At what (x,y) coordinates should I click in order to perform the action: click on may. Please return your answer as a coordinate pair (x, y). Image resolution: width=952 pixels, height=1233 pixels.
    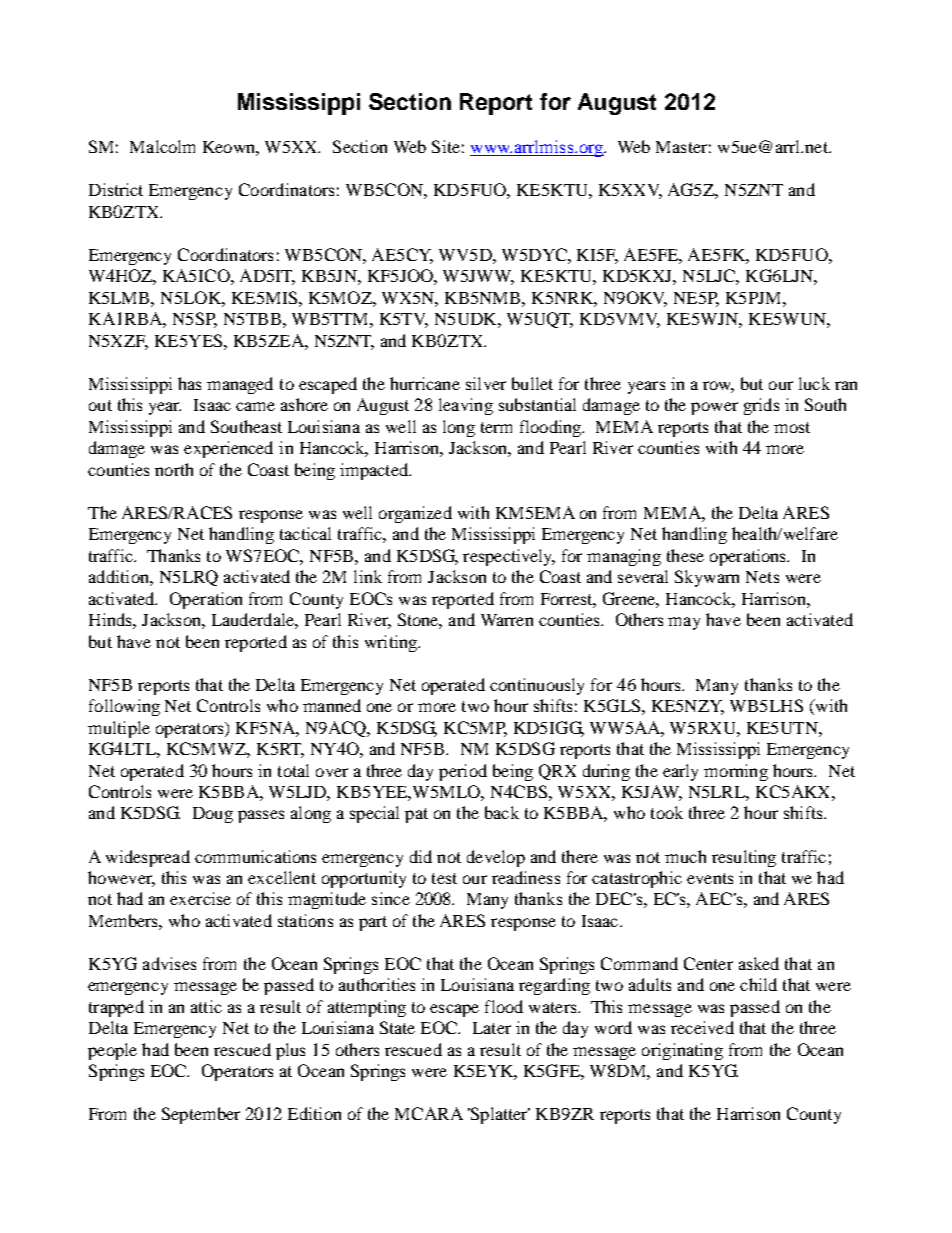
    Looking at the image, I should click on (684, 623).
